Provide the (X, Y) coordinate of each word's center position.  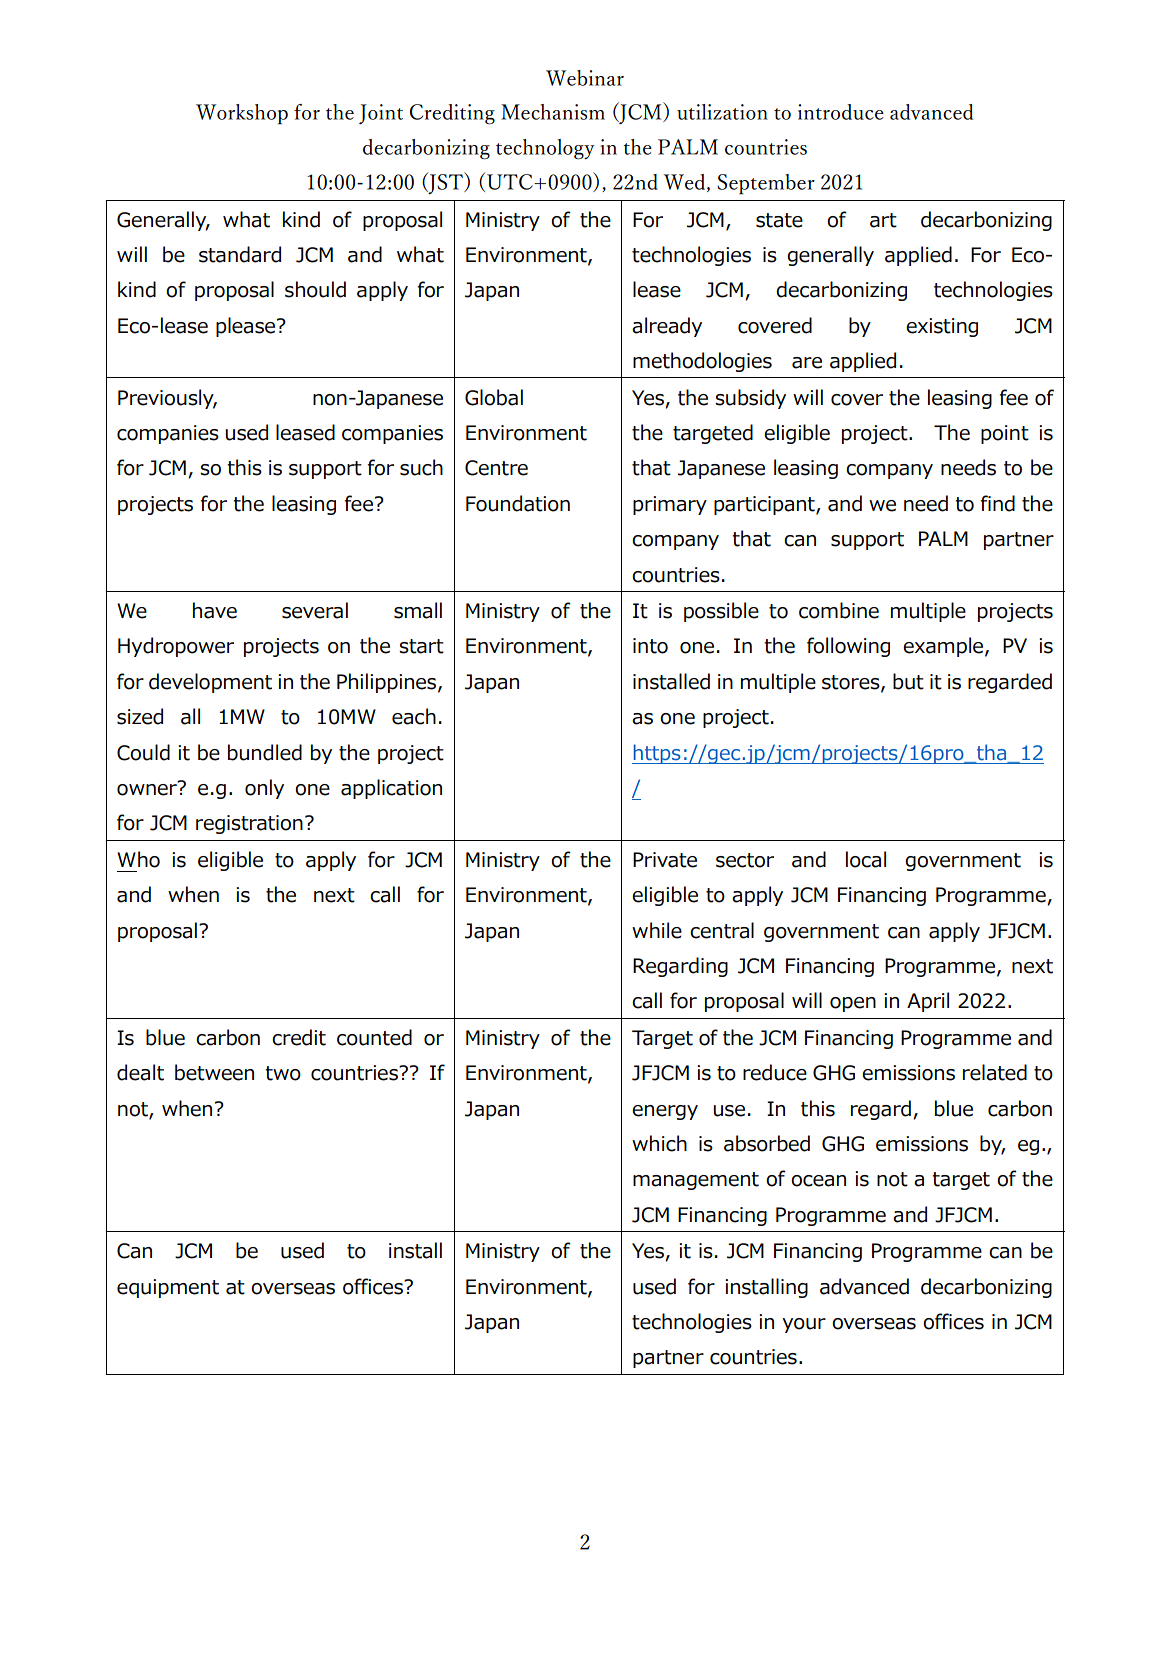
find (997, 503)
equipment (168, 1288)
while (657, 930)
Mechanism (553, 112)
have (215, 610)
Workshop (242, 114)
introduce (841, 112)
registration (249, 824)
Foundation (518, 503)
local (866, 859)
